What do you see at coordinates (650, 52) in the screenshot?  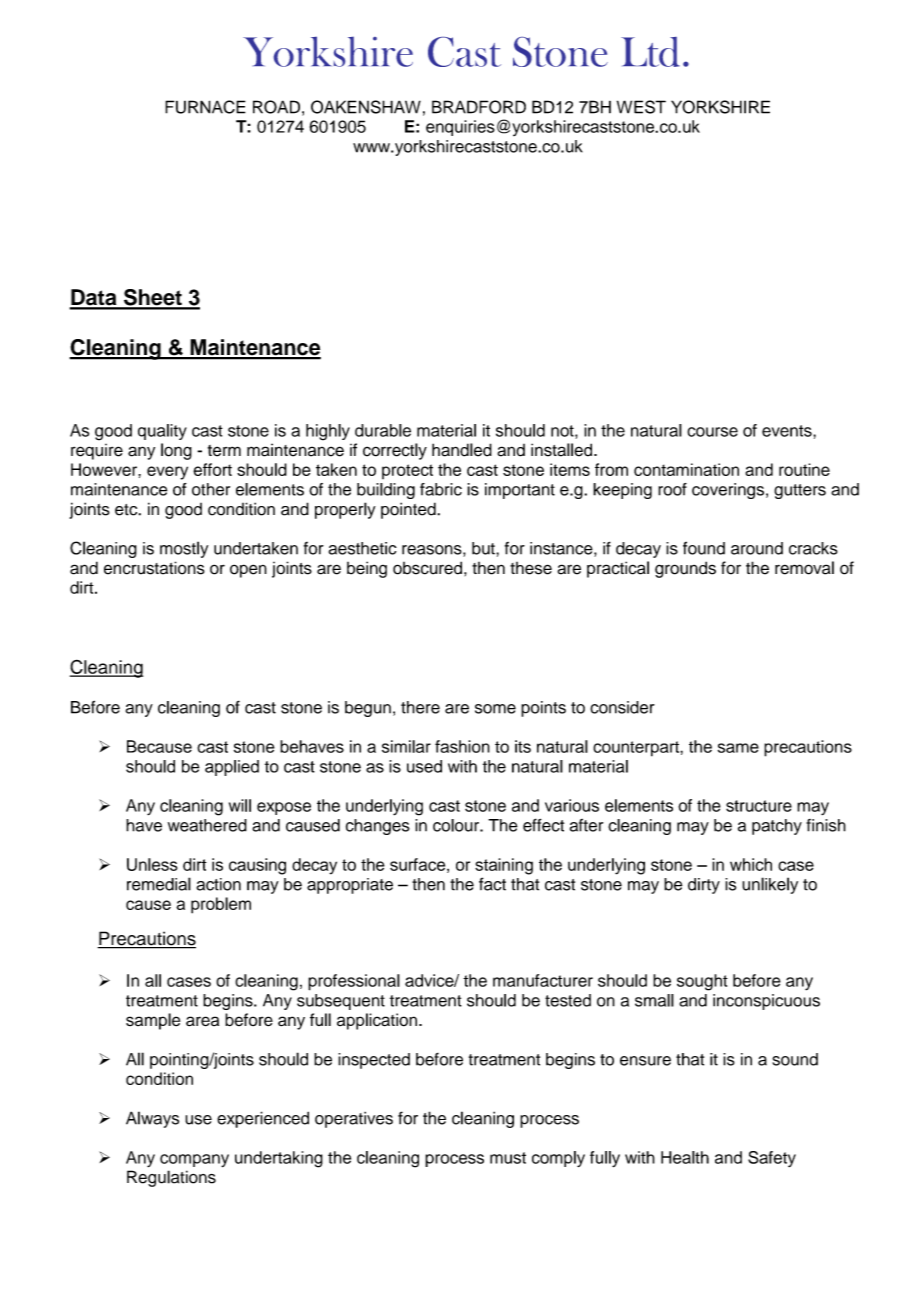 I see `Ltd` at bounding box center [650, 52].
